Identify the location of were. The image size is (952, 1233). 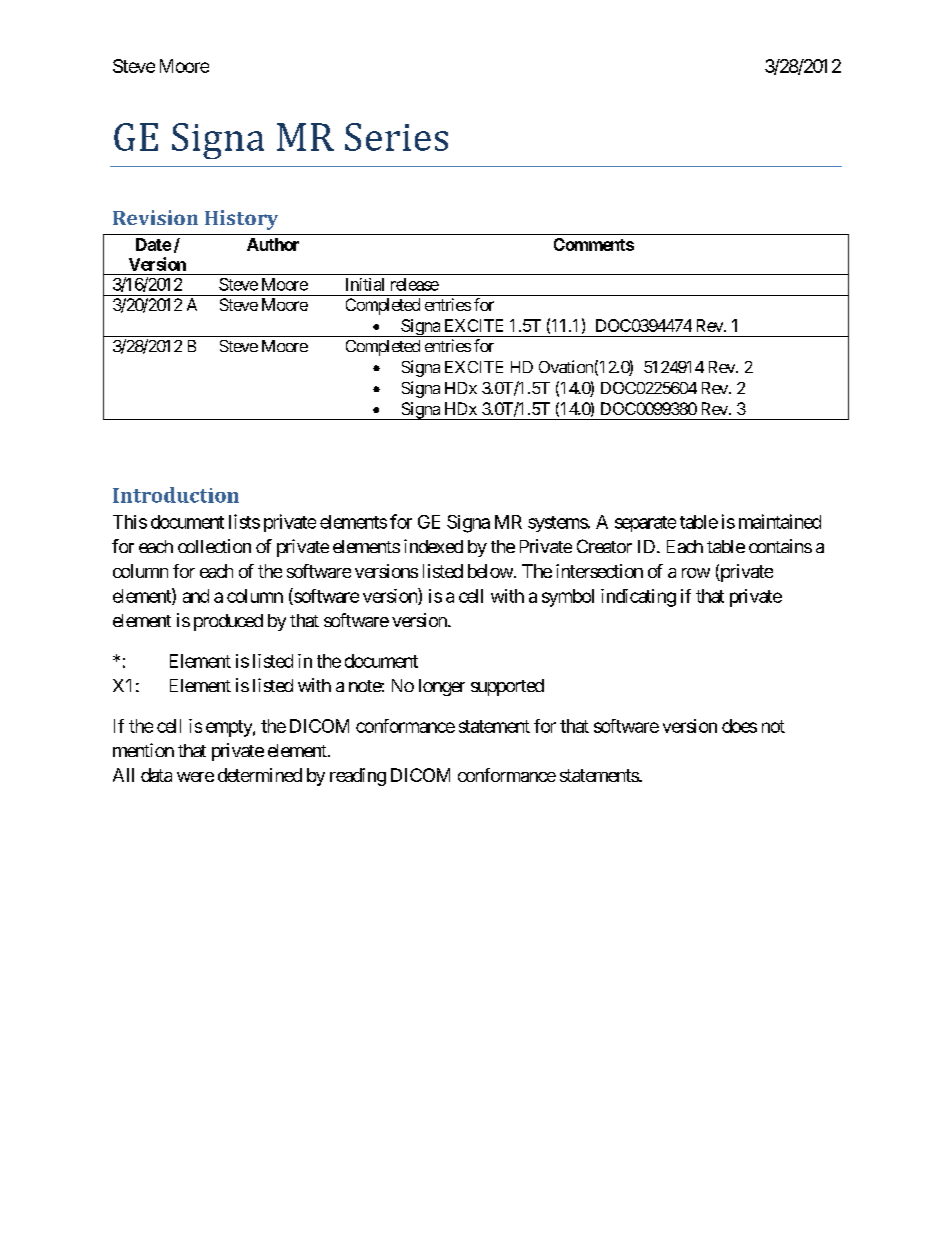
(195, 777).
